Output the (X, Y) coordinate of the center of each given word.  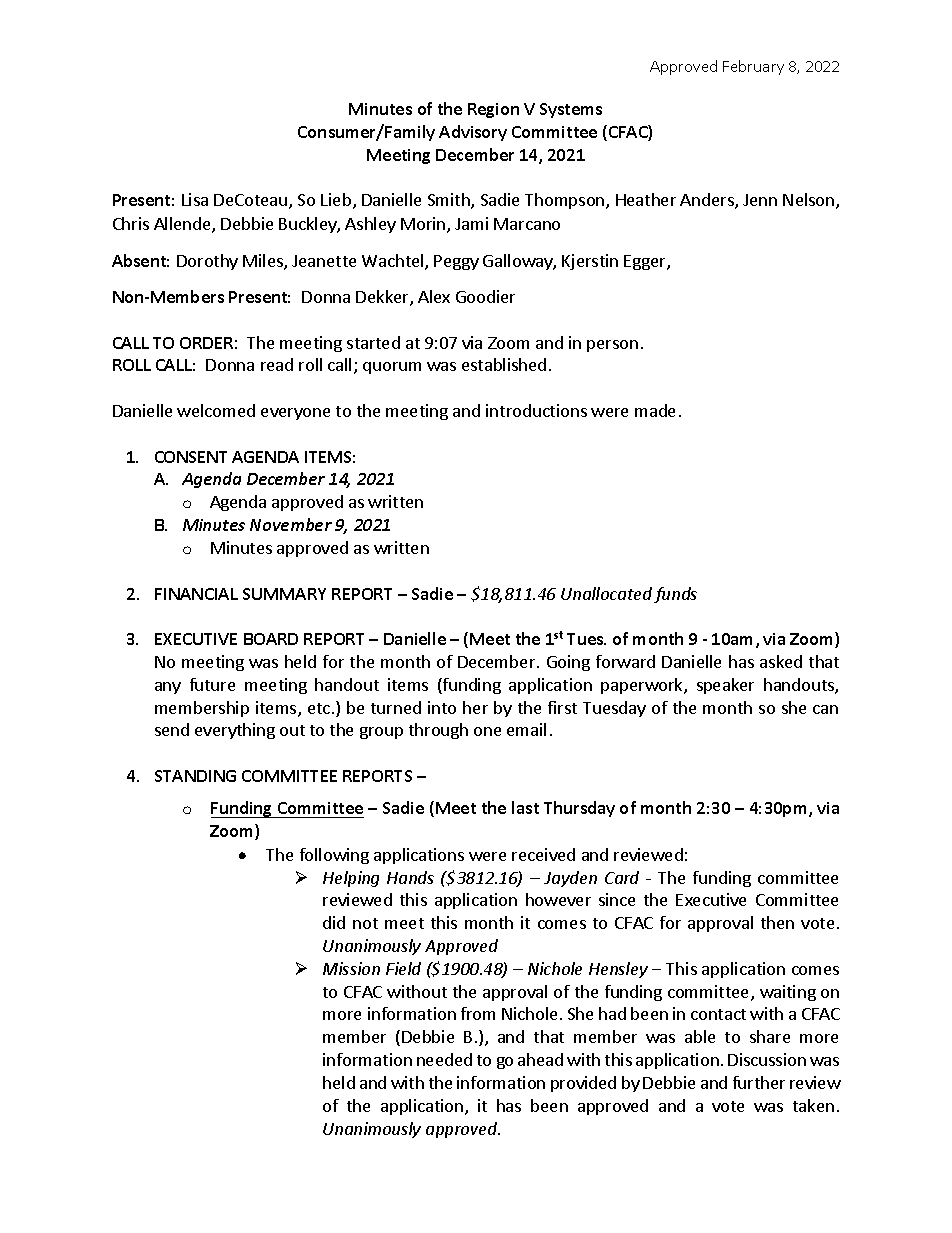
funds (675, 595)
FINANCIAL (196, 594)
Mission (351, 968)
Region (493, 110)
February (753, 67)
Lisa (195, 199)
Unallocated (606, 593)
